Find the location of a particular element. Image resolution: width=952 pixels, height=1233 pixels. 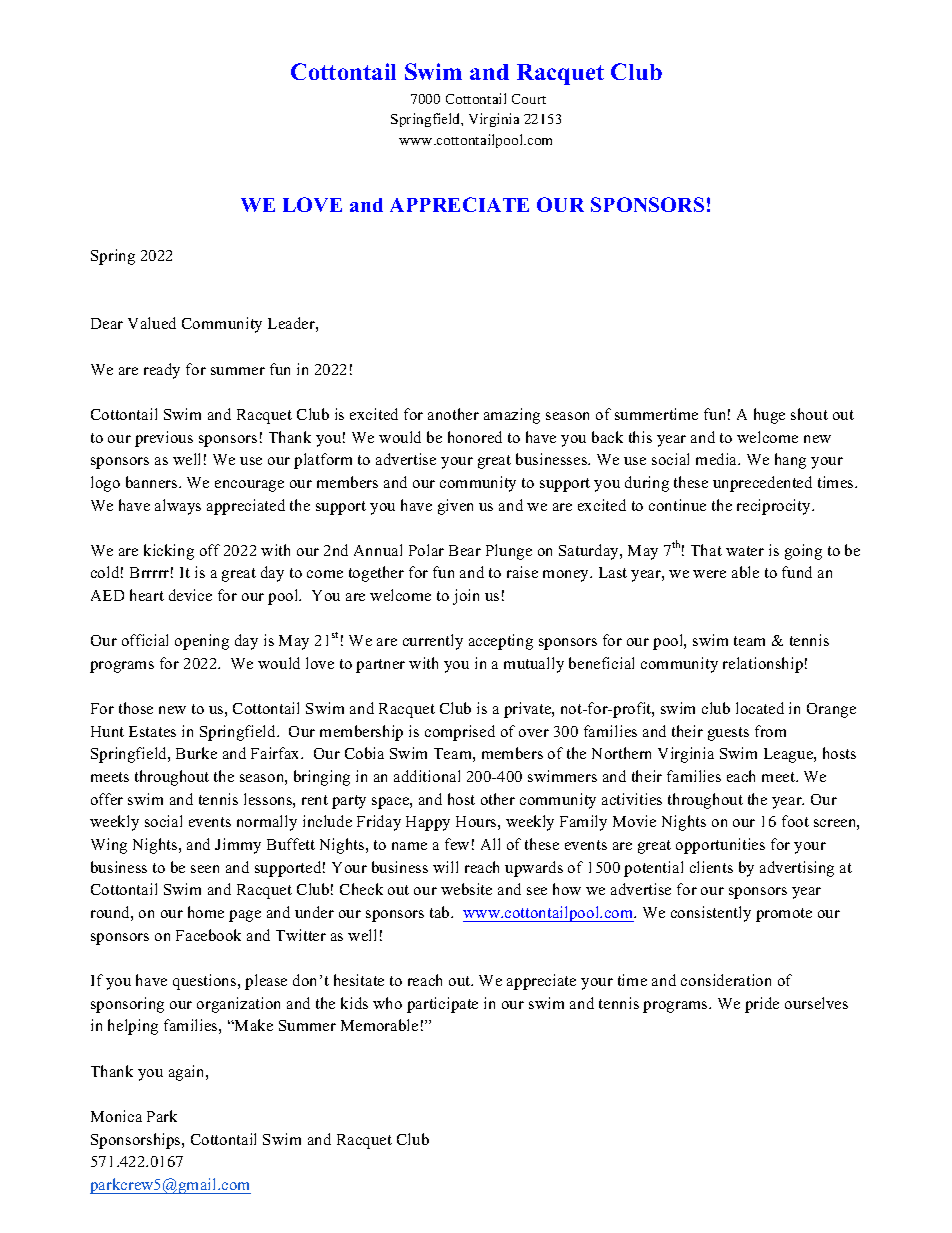

were is located at coordinates (709, 574).
